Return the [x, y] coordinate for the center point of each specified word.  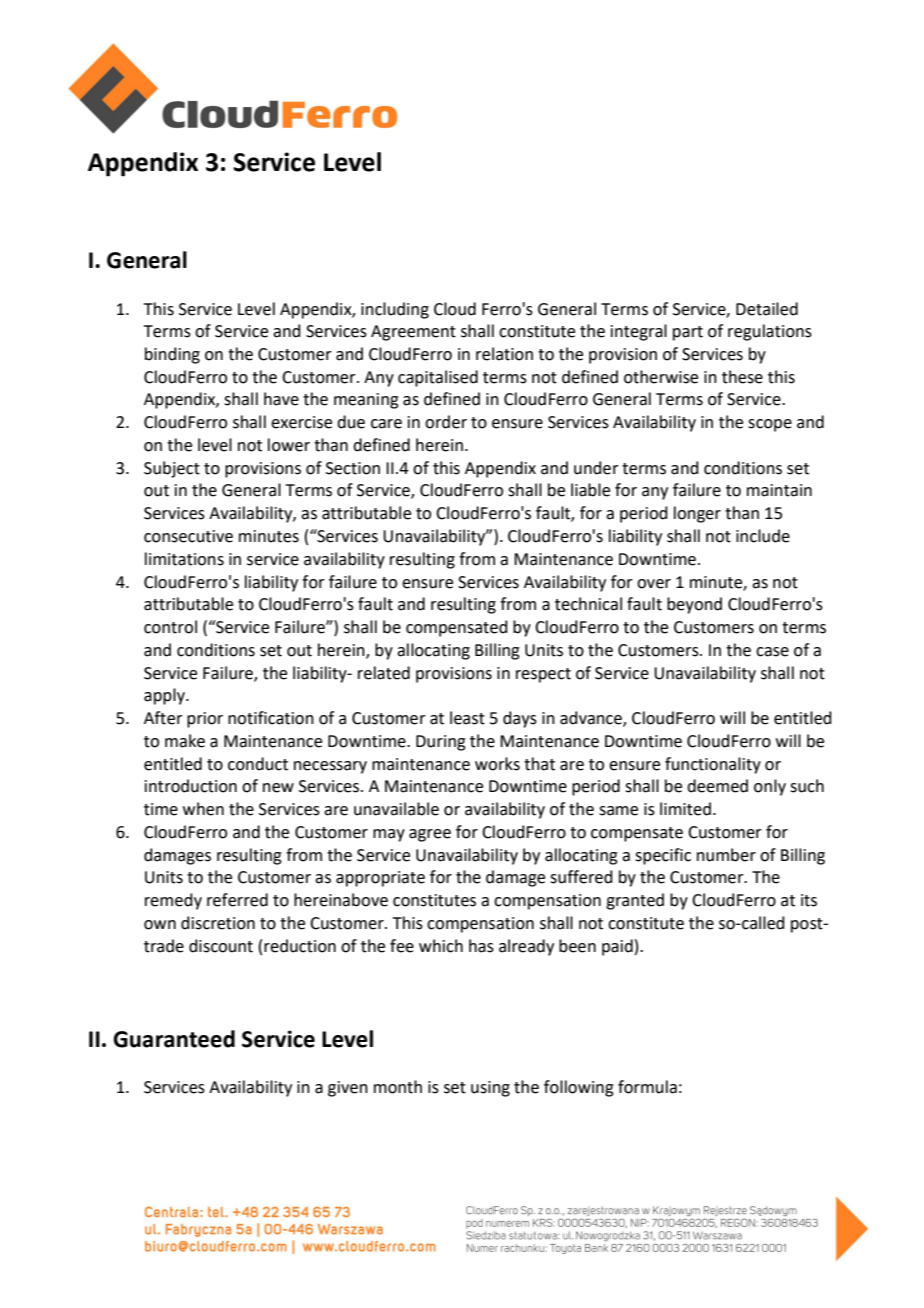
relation [504, 354]
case [772, 652]
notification [271, 718]
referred [237, 900]
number [726, 855]
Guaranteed [174, 1039]
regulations [770, 332]
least [467, 718]
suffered [581, 877]
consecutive [188, 536]
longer [697, 514]
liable [590, 490]
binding [172, 355]
